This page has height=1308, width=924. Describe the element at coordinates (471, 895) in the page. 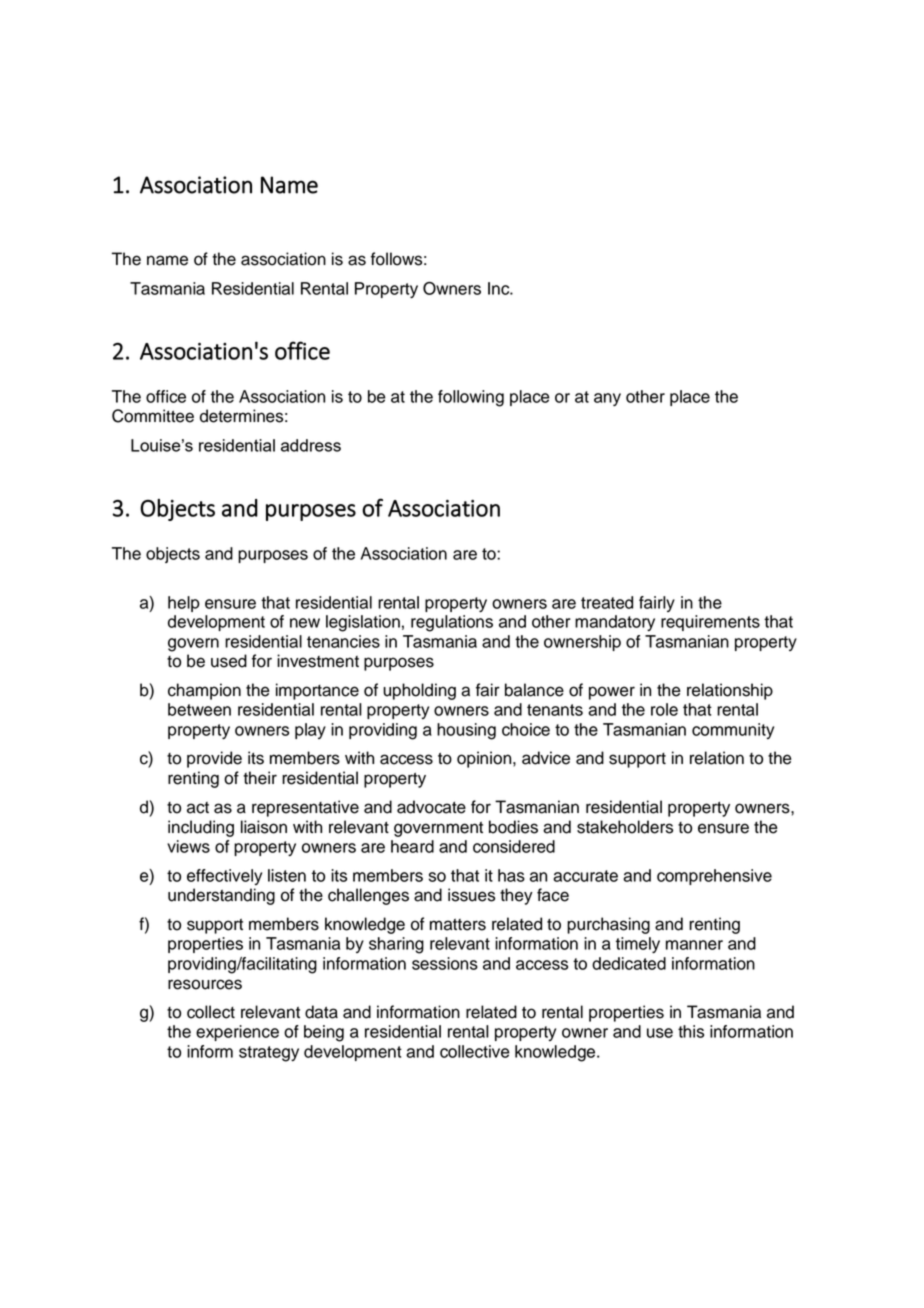

I see `issues` at that location.
